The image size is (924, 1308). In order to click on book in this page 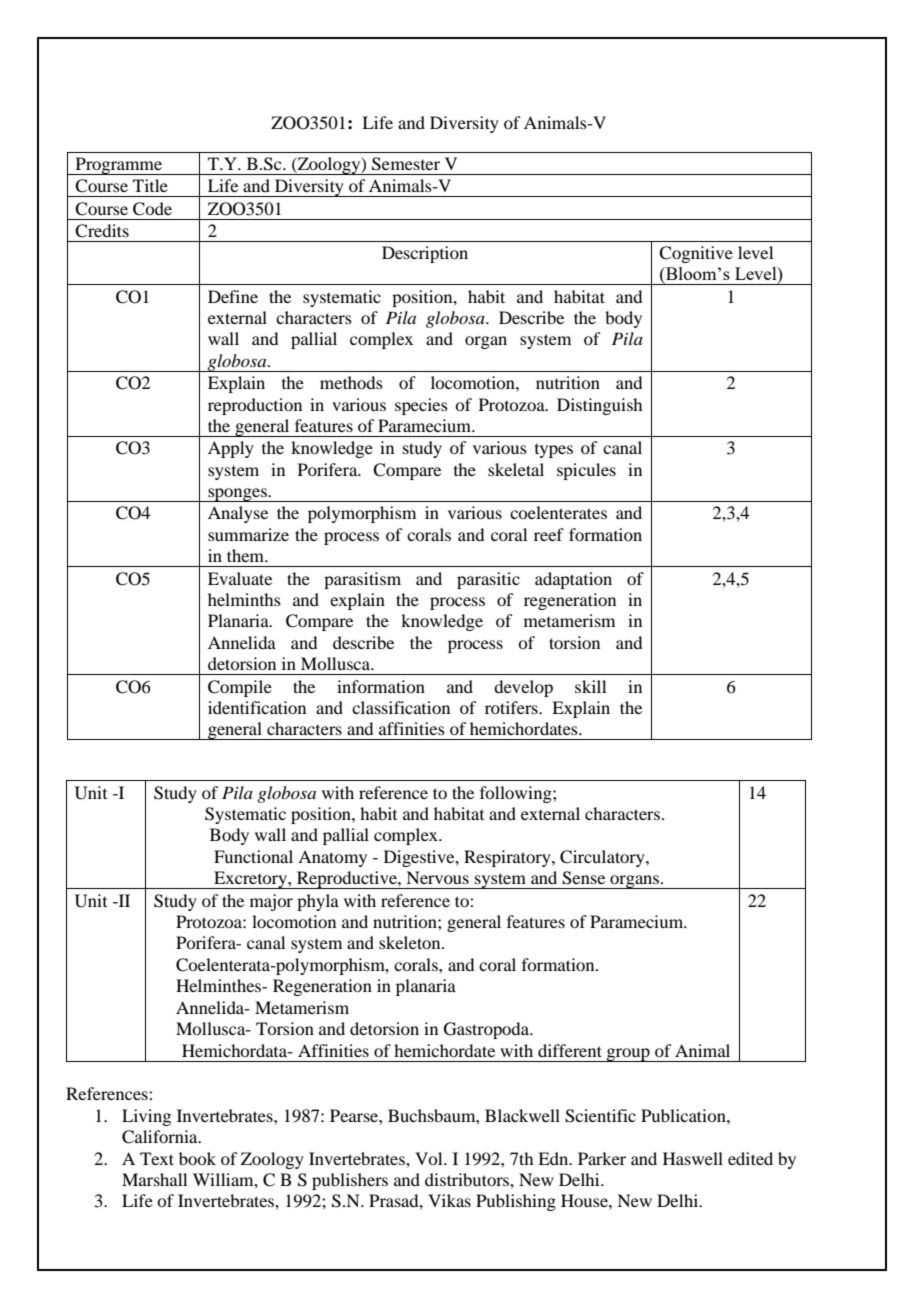, I will do `click(197, 1158)`.
